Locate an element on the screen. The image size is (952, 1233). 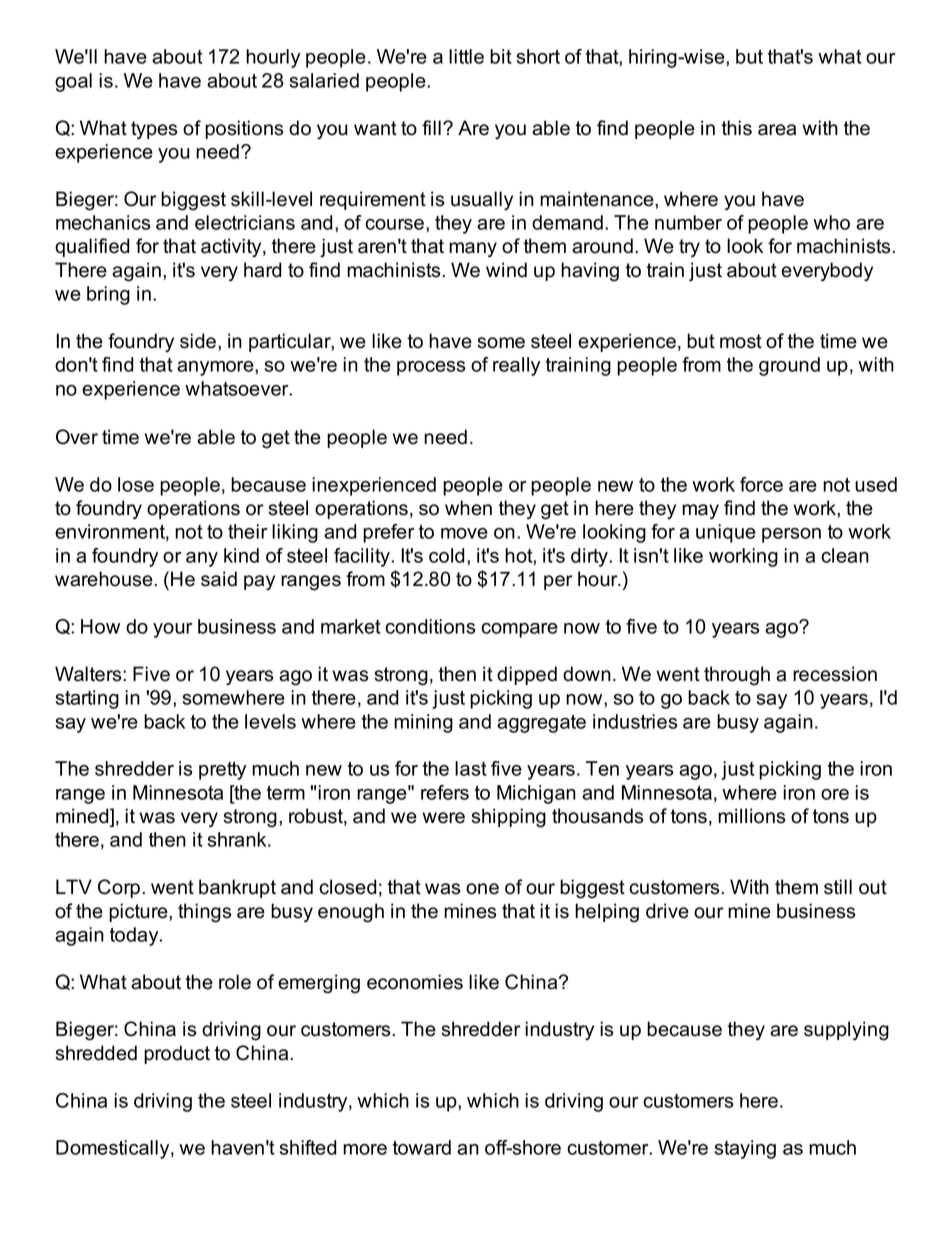
your is located at coordinates (173, 630).
